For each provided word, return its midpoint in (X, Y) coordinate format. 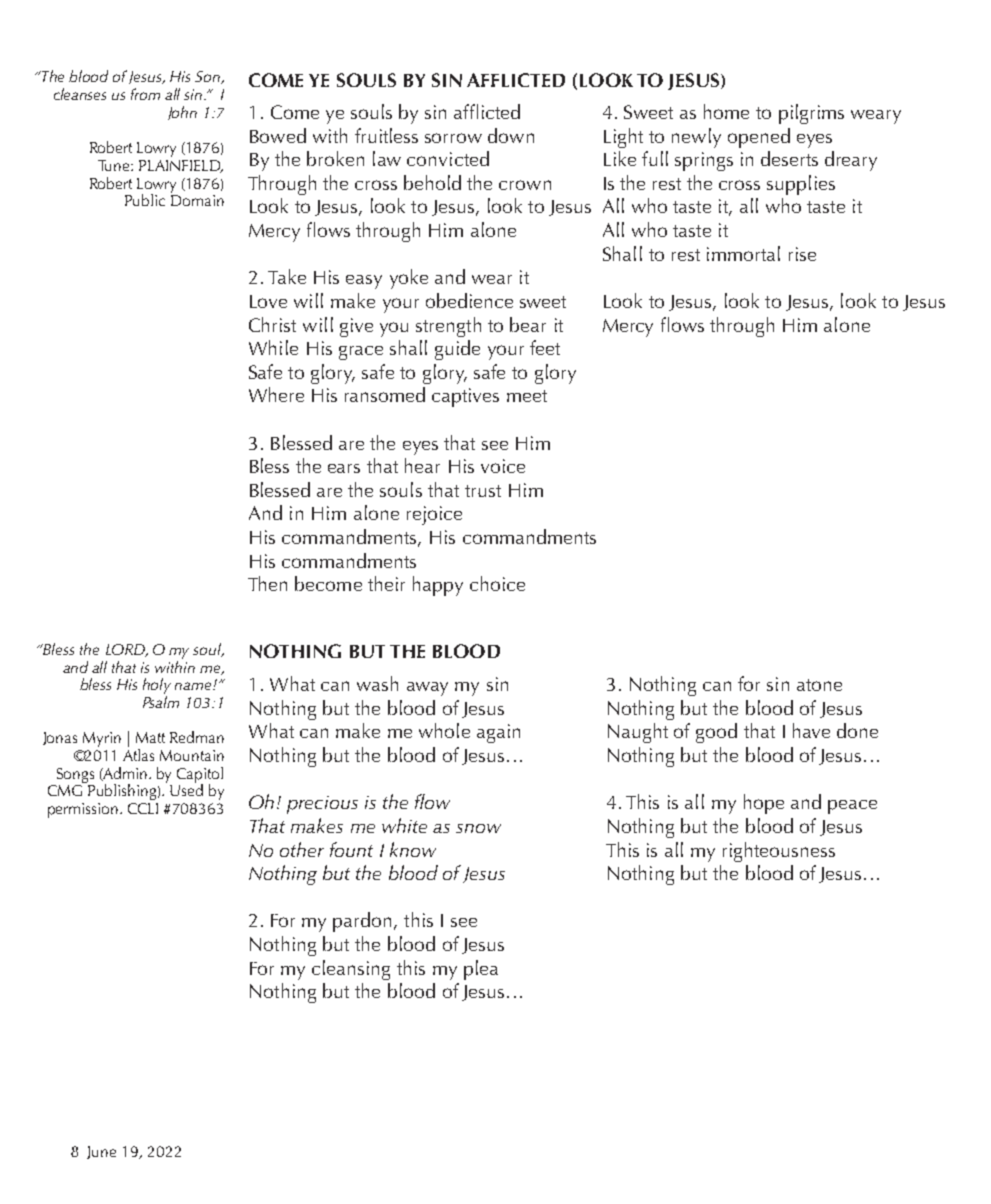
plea (481, 970)
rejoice (434, 515)
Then (267, 583)
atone (819, 685)
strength (448, 327)
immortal (743, 253)
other (302, 849)
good (716, 733)
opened (759, 138)
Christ (272, 324)
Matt (150, 737)
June (101, 1152)
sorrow (453, 138)
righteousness (779, 852)
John (182, 113)
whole (444, 730)
